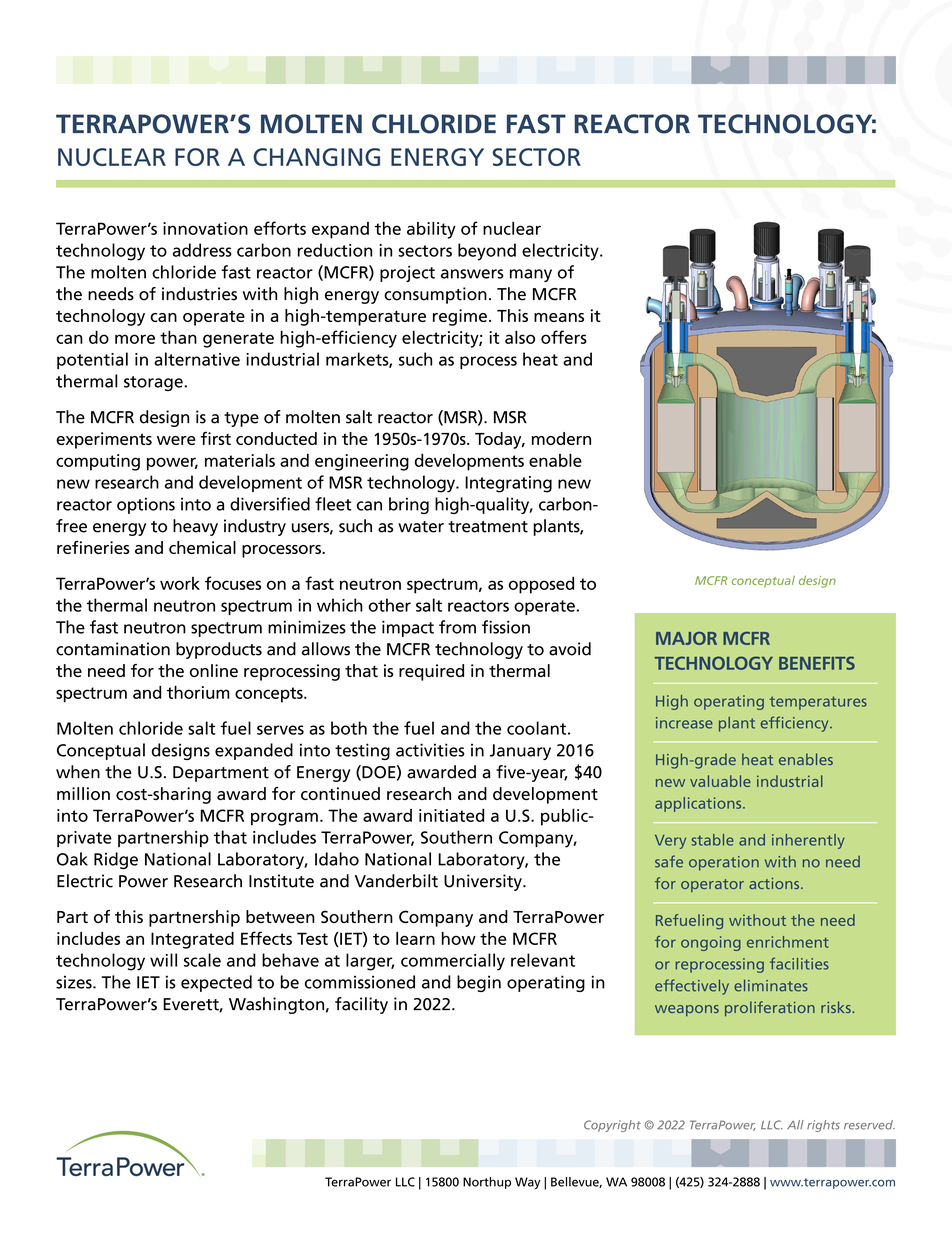 This screenshot has width=952, height=1233. I want to click on inherently, so click(808, 841).
